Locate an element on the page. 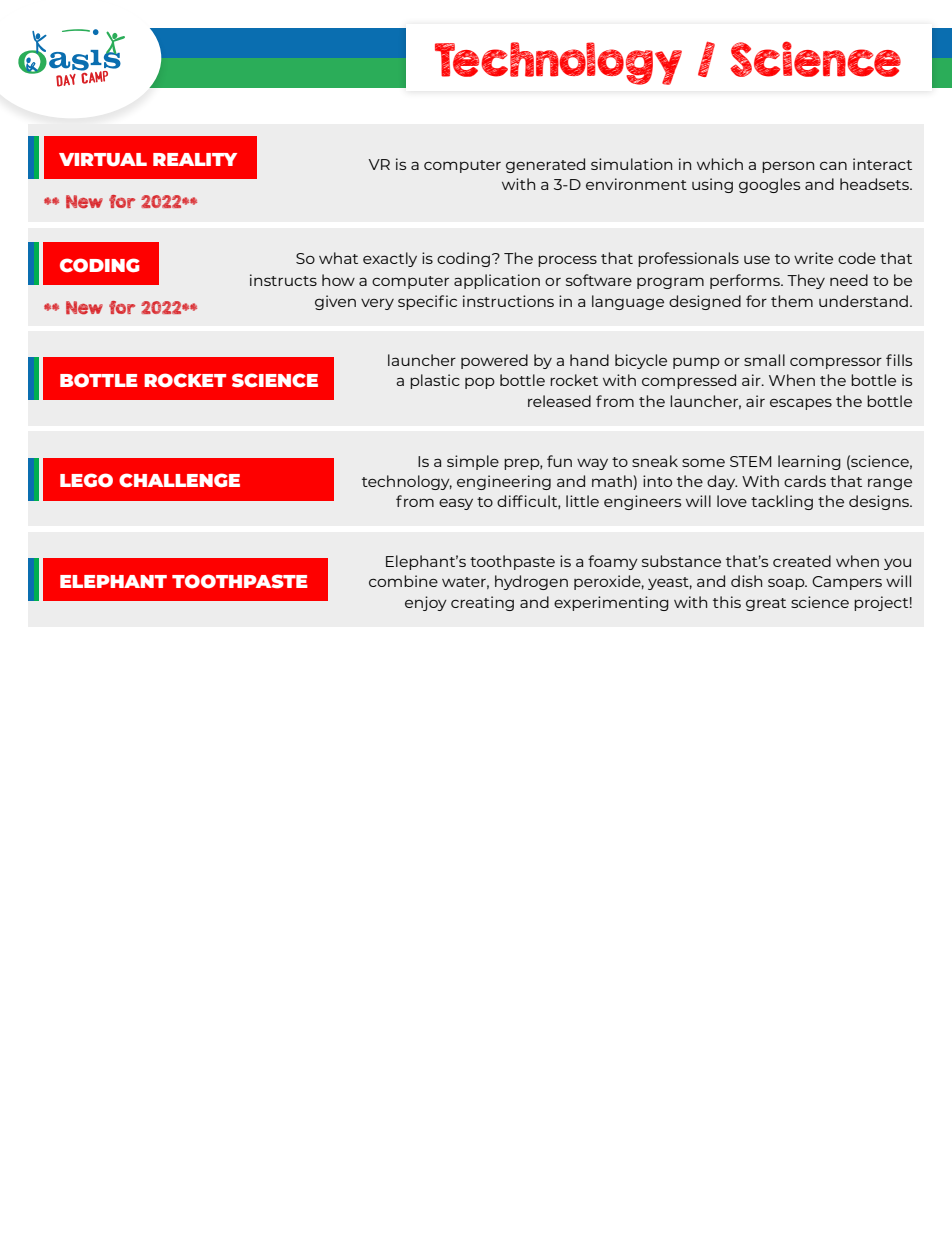 The height and width of the document is (1233, 952). compressor is located at coordinates (836, 363).
